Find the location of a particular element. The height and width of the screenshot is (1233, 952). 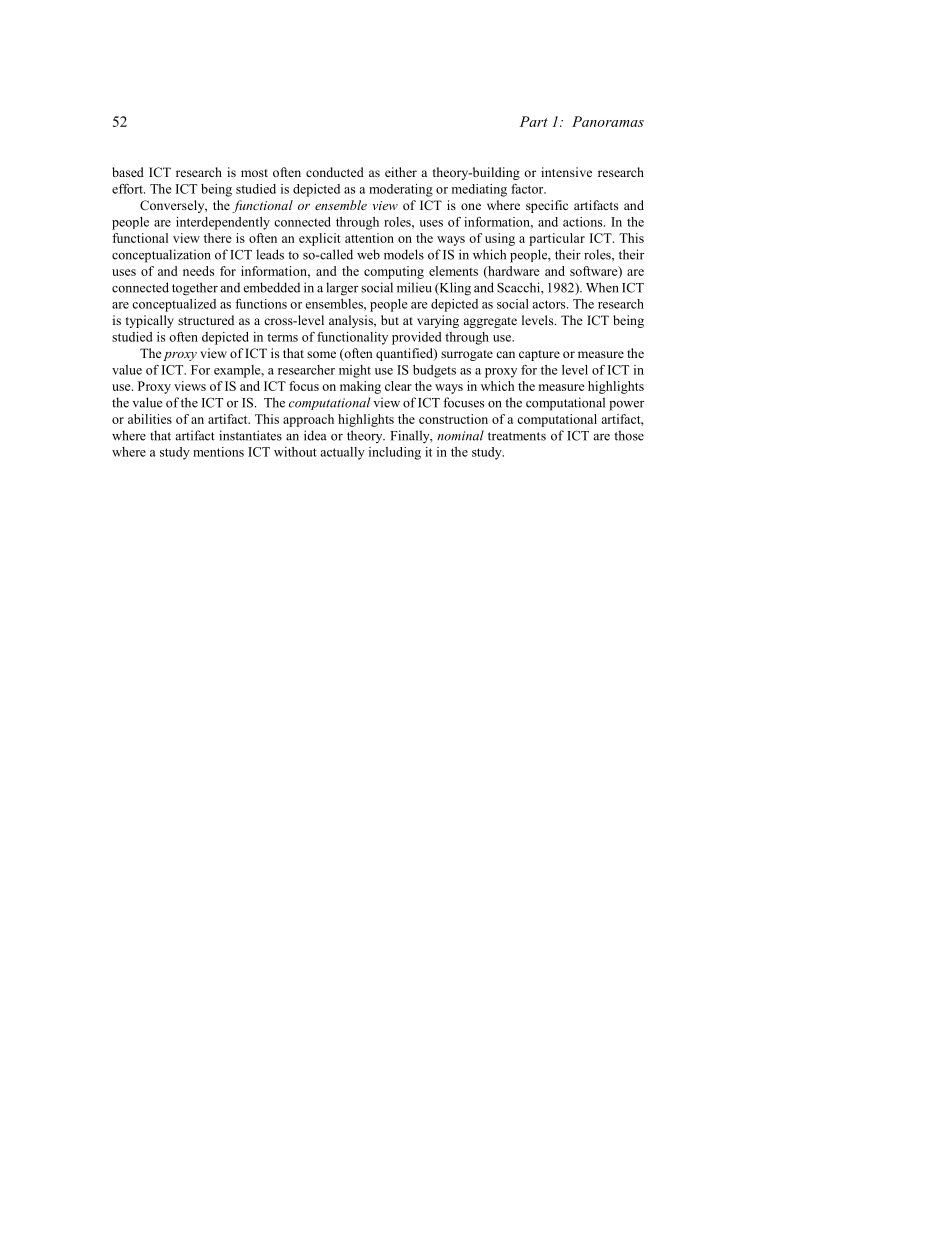

together is located at coordinates (195, 289).
